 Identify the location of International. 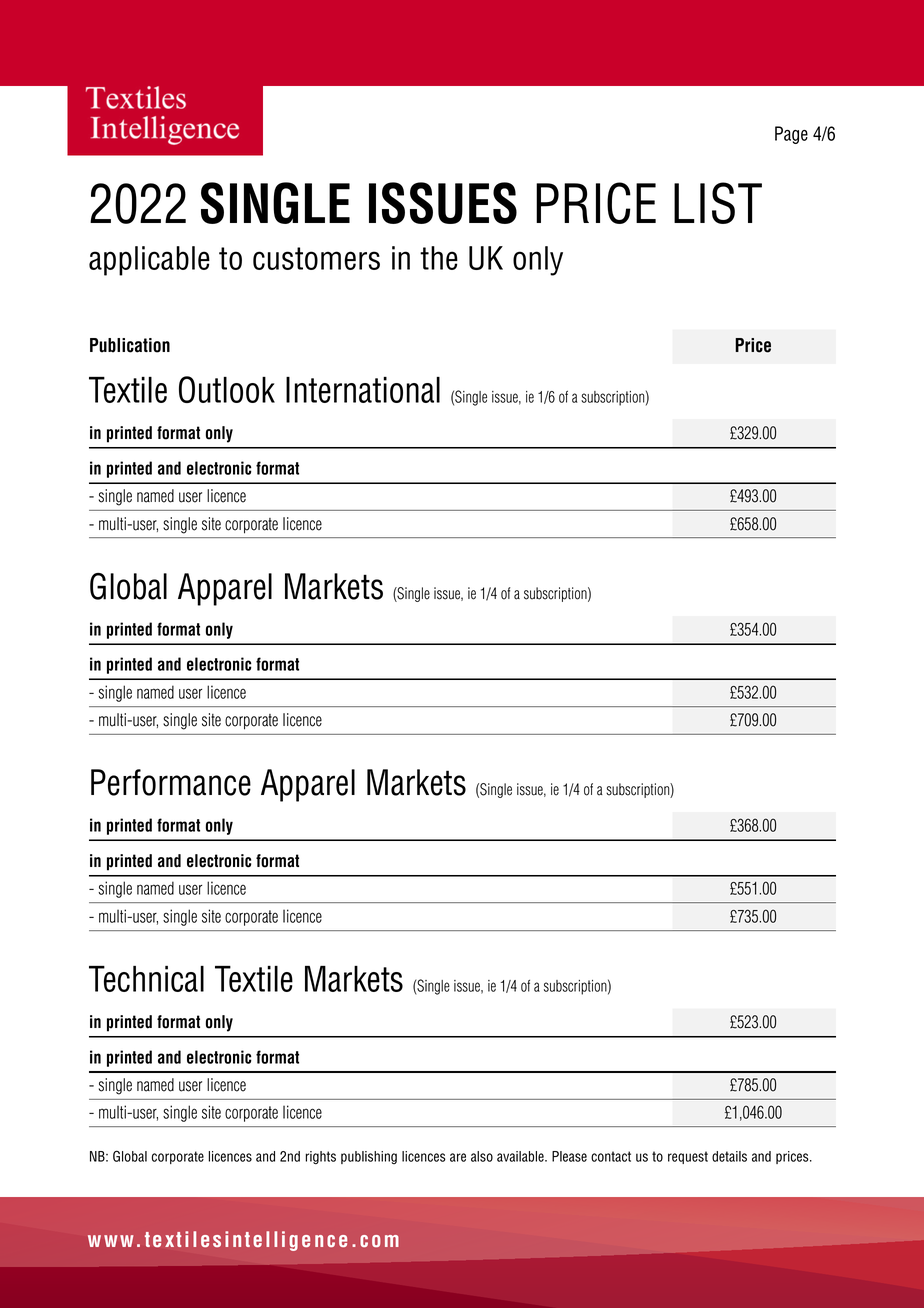
(363, 390).
